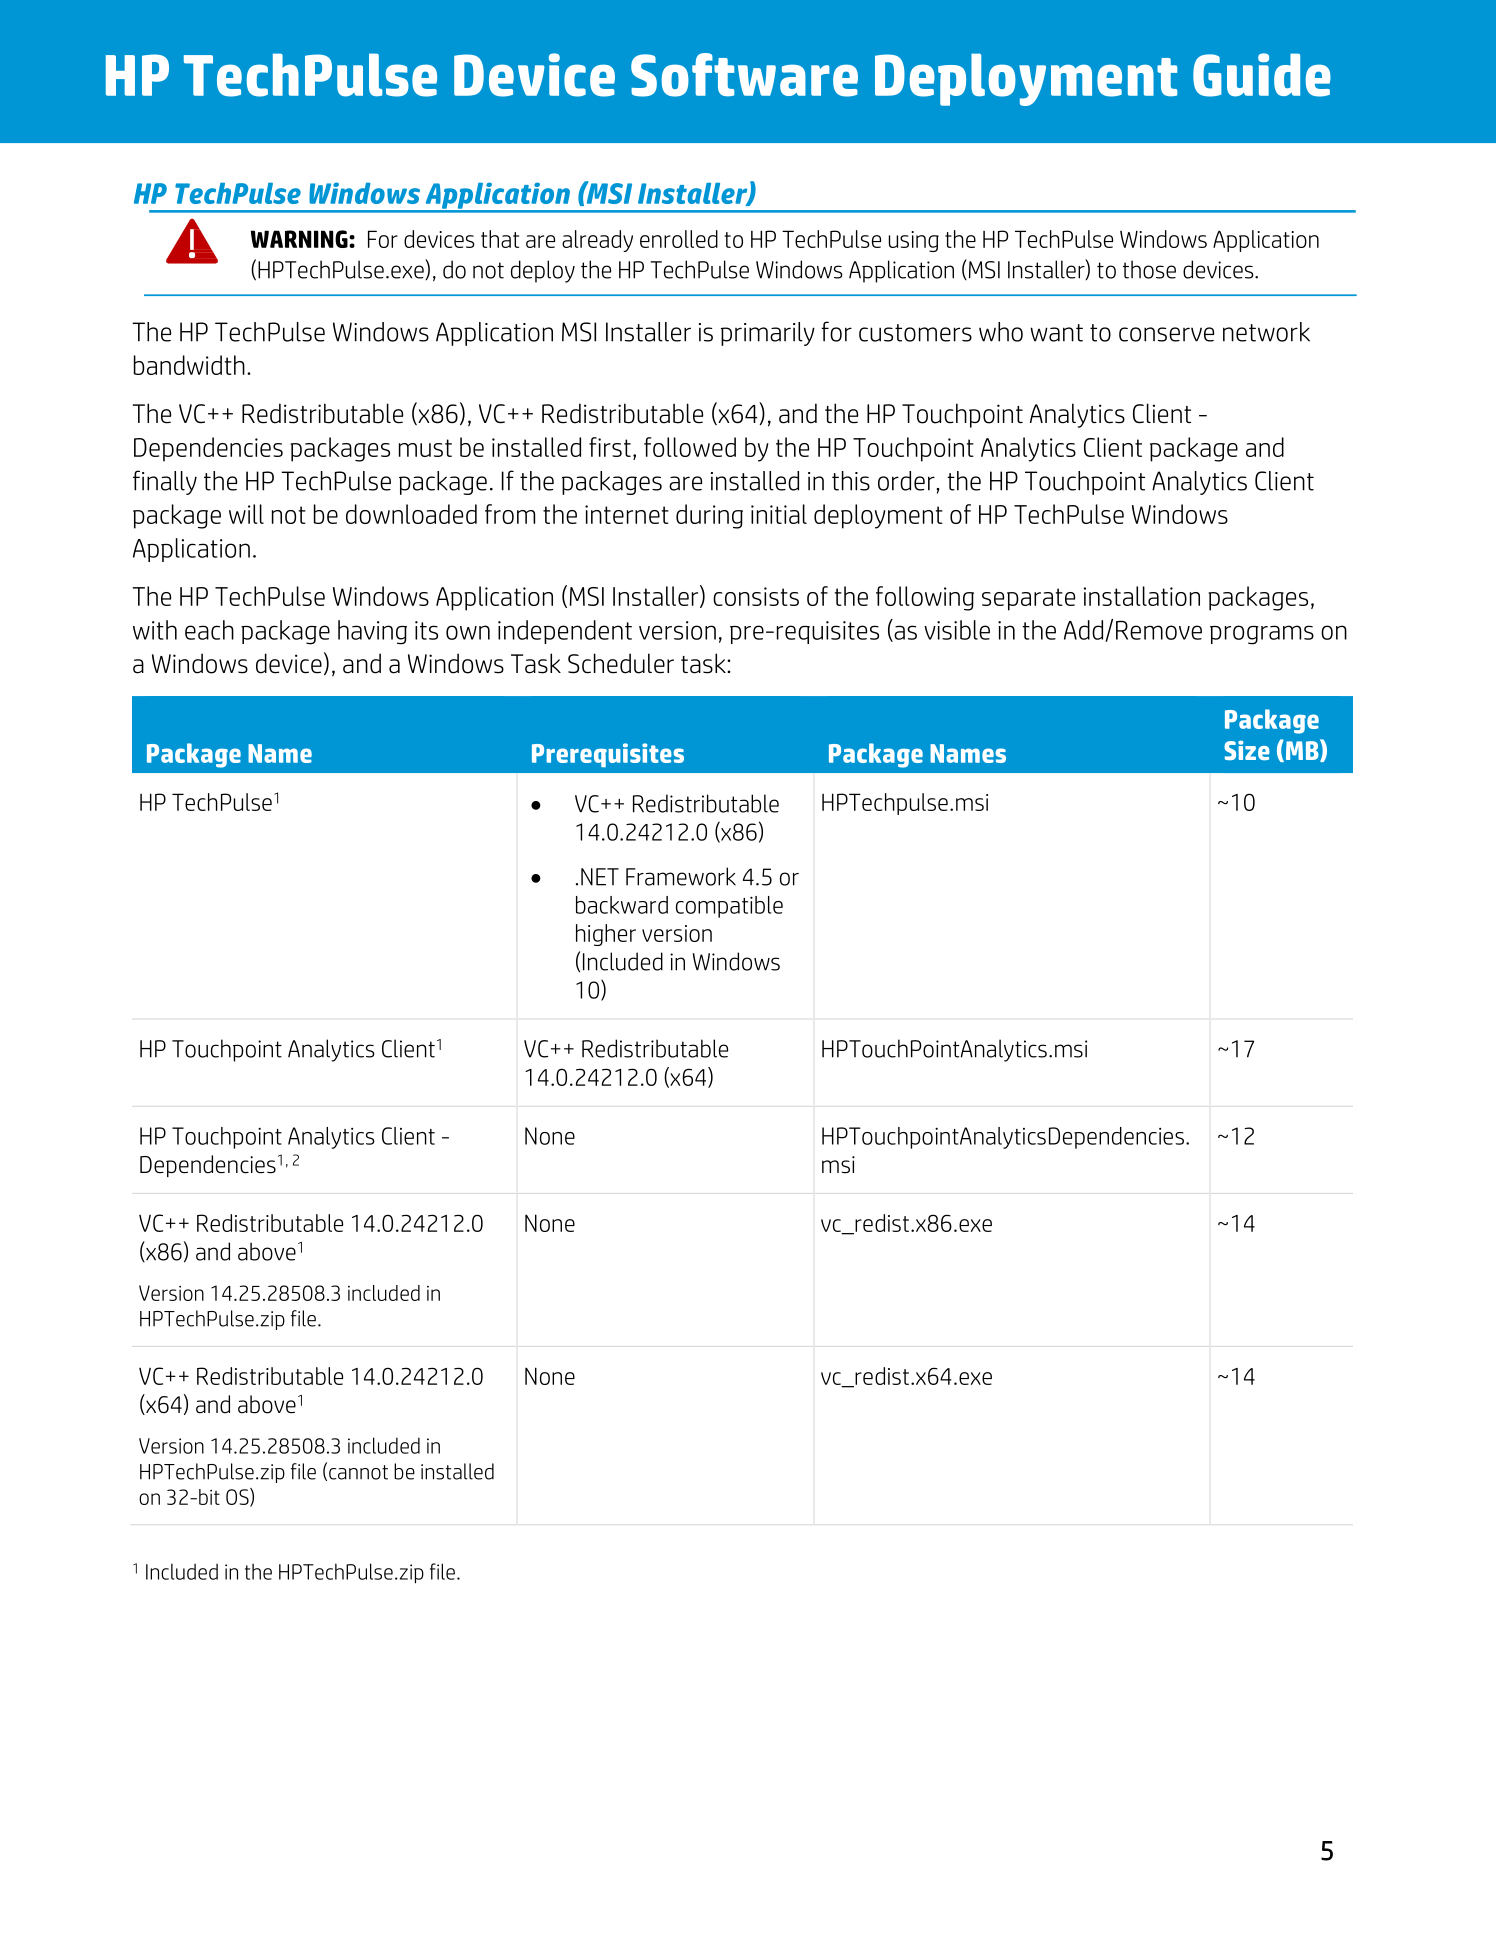 This screenshot has width=1496, height=1936. Describe the element at coordinates (358, 1472) in the screenshot. I see `cannot` at that location.
